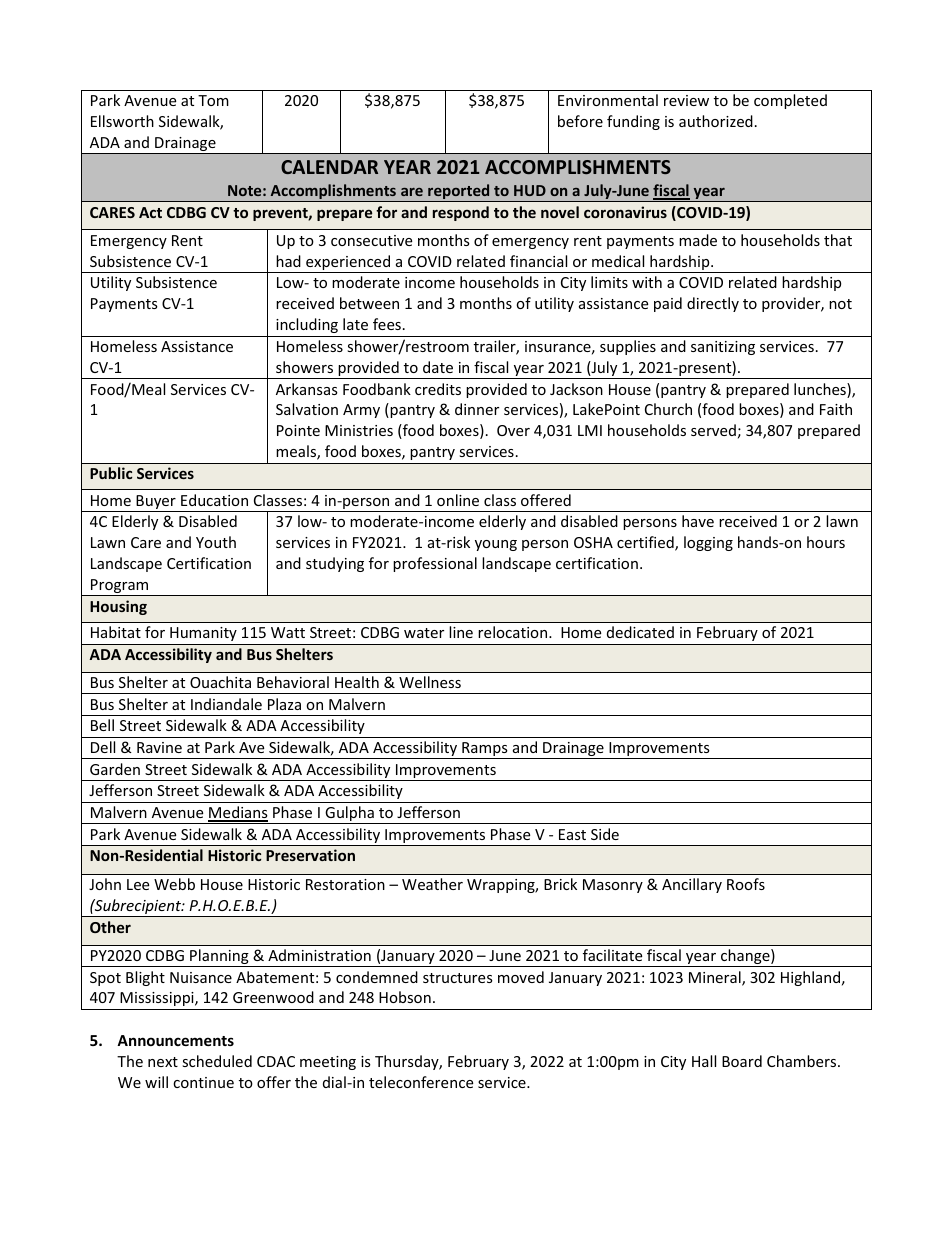 This document has width=952, height=1233. I want to click on teleconference, so click(421, 1082).
